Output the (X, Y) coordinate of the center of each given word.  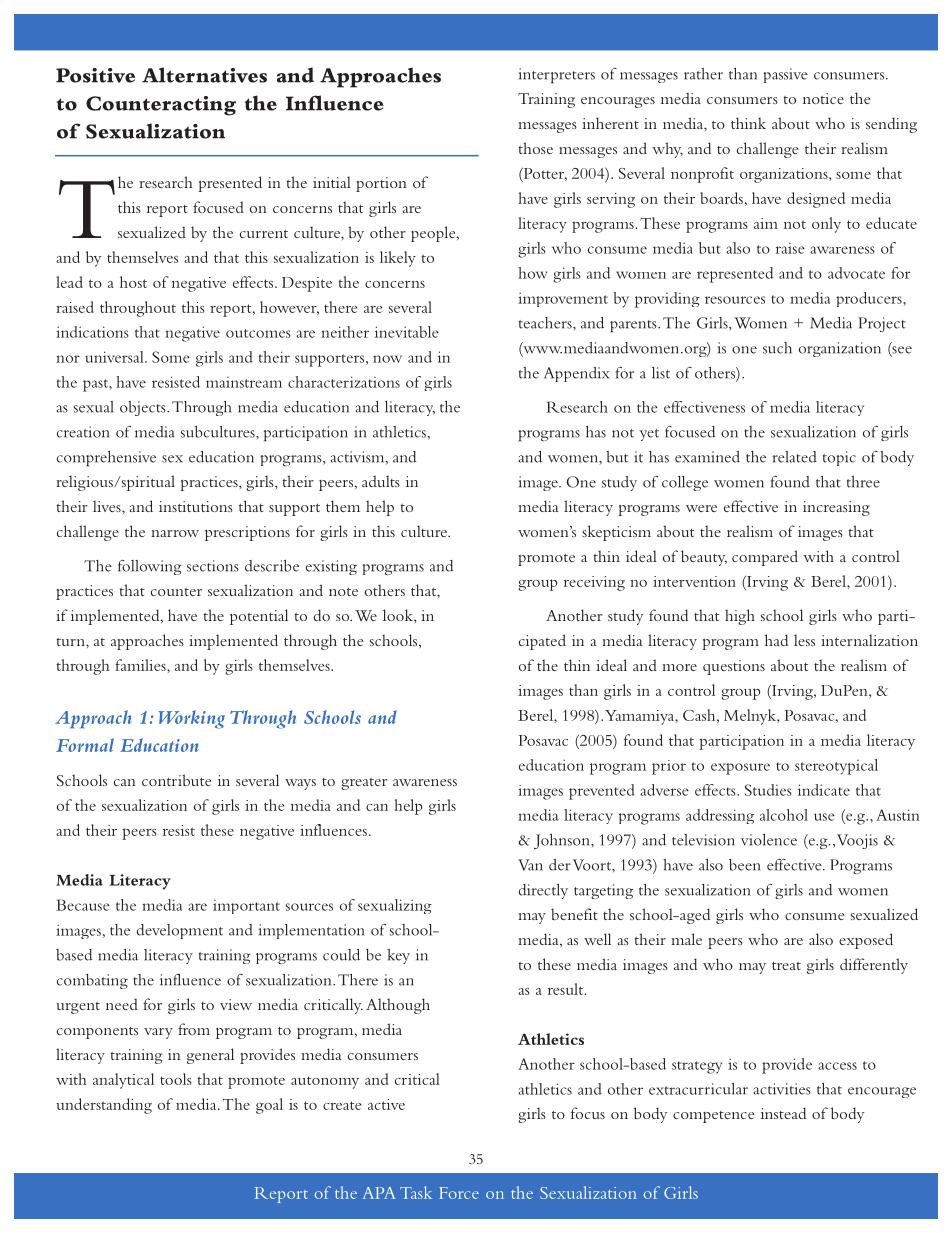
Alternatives (204, 75)
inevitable (407, 332)
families (141, 665)
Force (459, 1193)
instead (783, 1113)
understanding (104, 1106)
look (399, 615)
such (777, 348)
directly (543, 891)
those (535, 148)
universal (115, 357)
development (180, 931)
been (745, 865)
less (804, 640)
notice (823, 98)
